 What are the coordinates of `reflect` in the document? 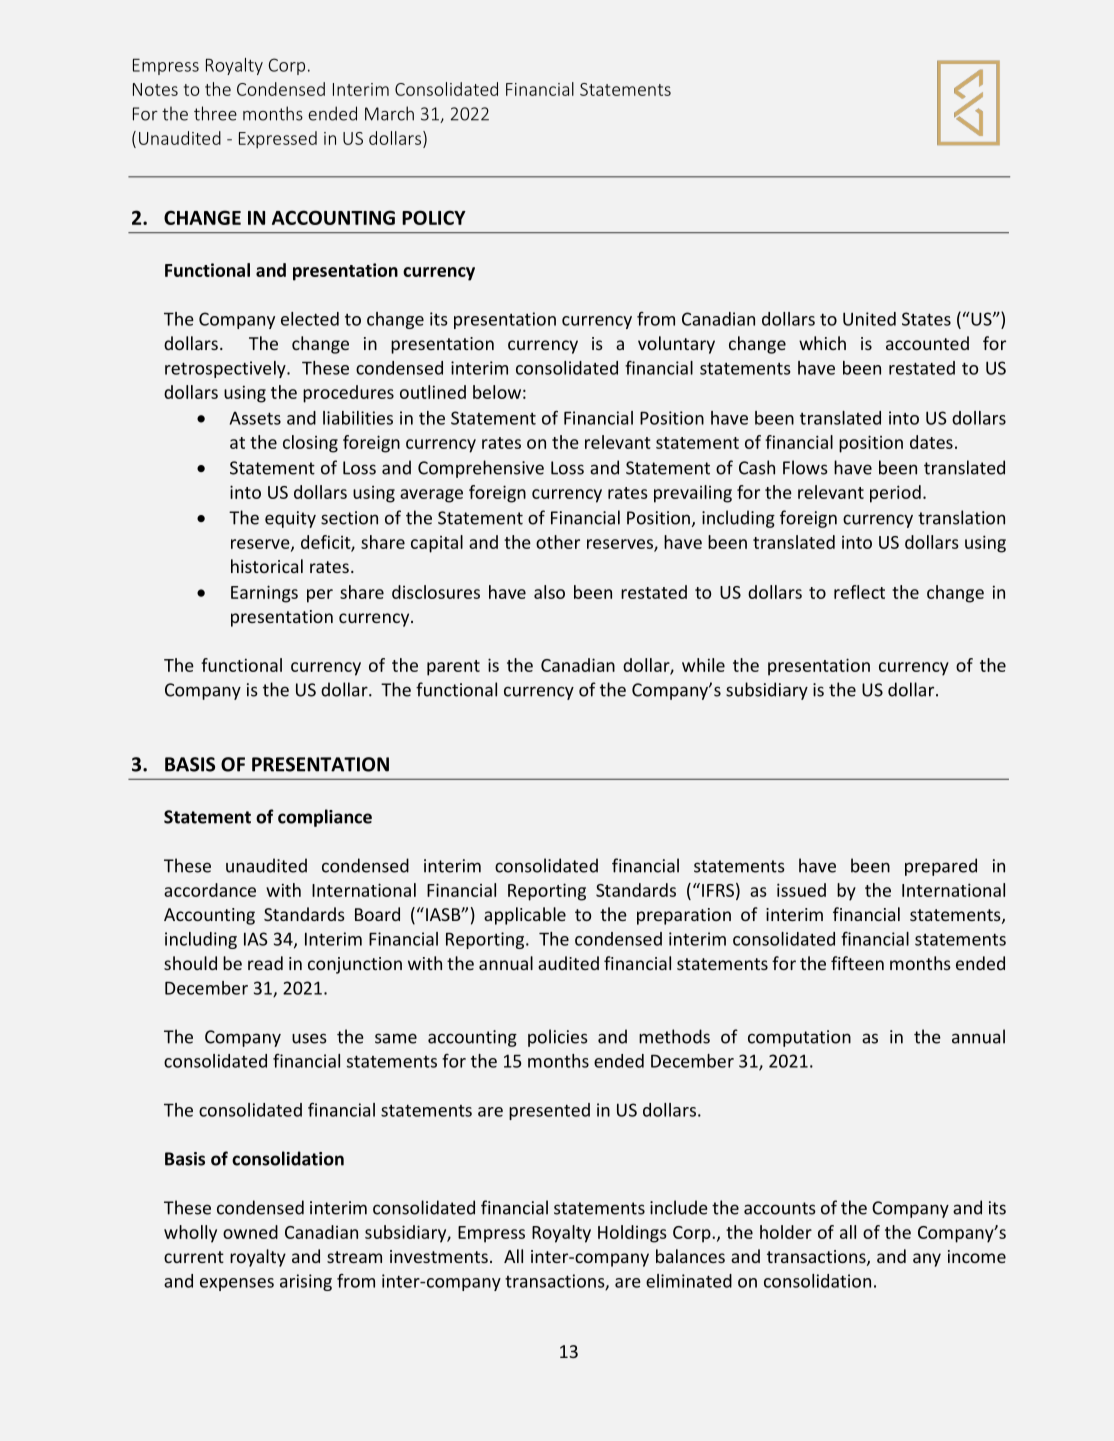 It's located at (859, 592).
